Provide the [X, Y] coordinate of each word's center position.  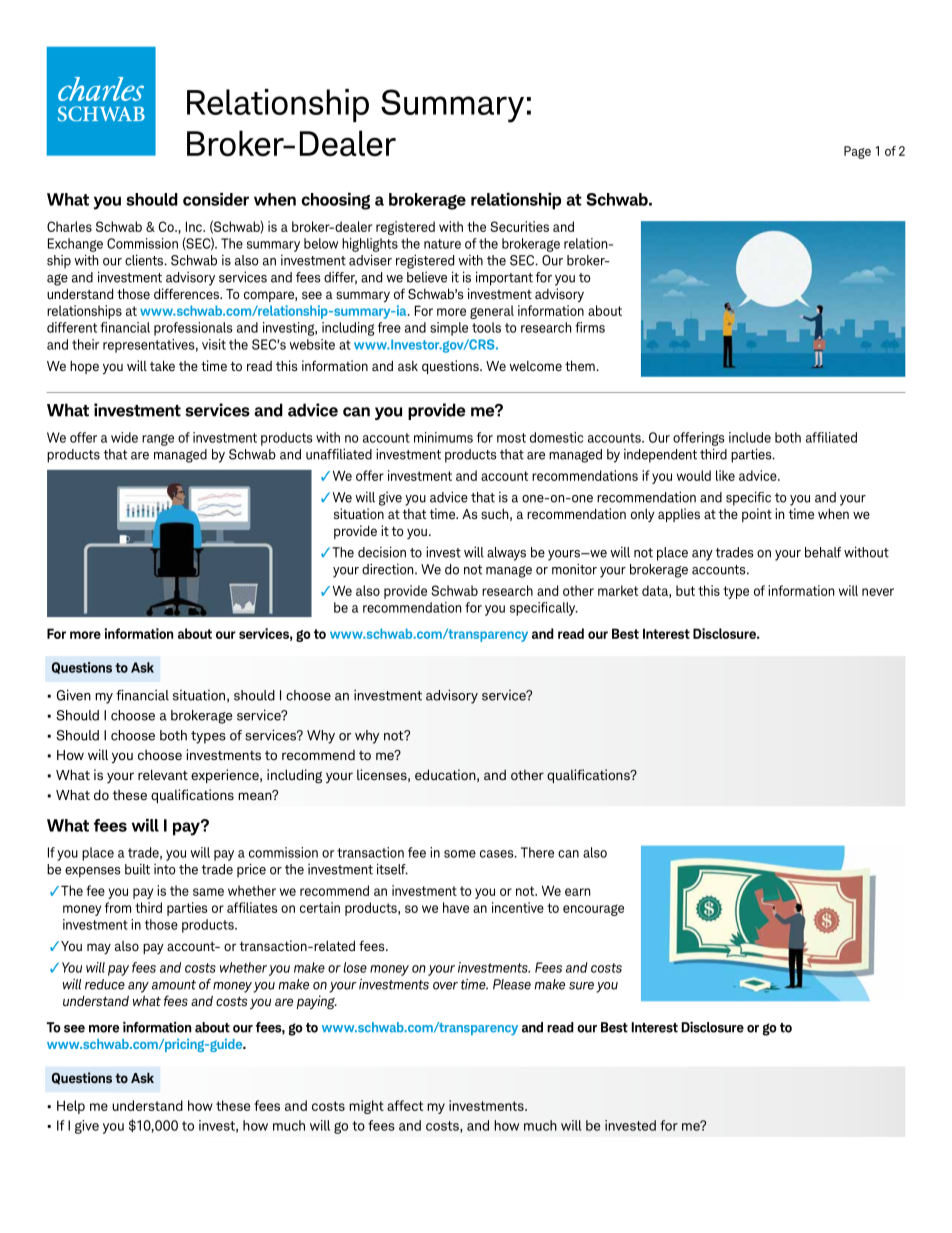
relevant [163, 774]
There [537, 852]
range [158, 440]
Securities [519, 226]
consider [216, 199]
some [460, 854]
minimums [443, 437]
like [725, 475]
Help [71, 1107]
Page [857, 152]
